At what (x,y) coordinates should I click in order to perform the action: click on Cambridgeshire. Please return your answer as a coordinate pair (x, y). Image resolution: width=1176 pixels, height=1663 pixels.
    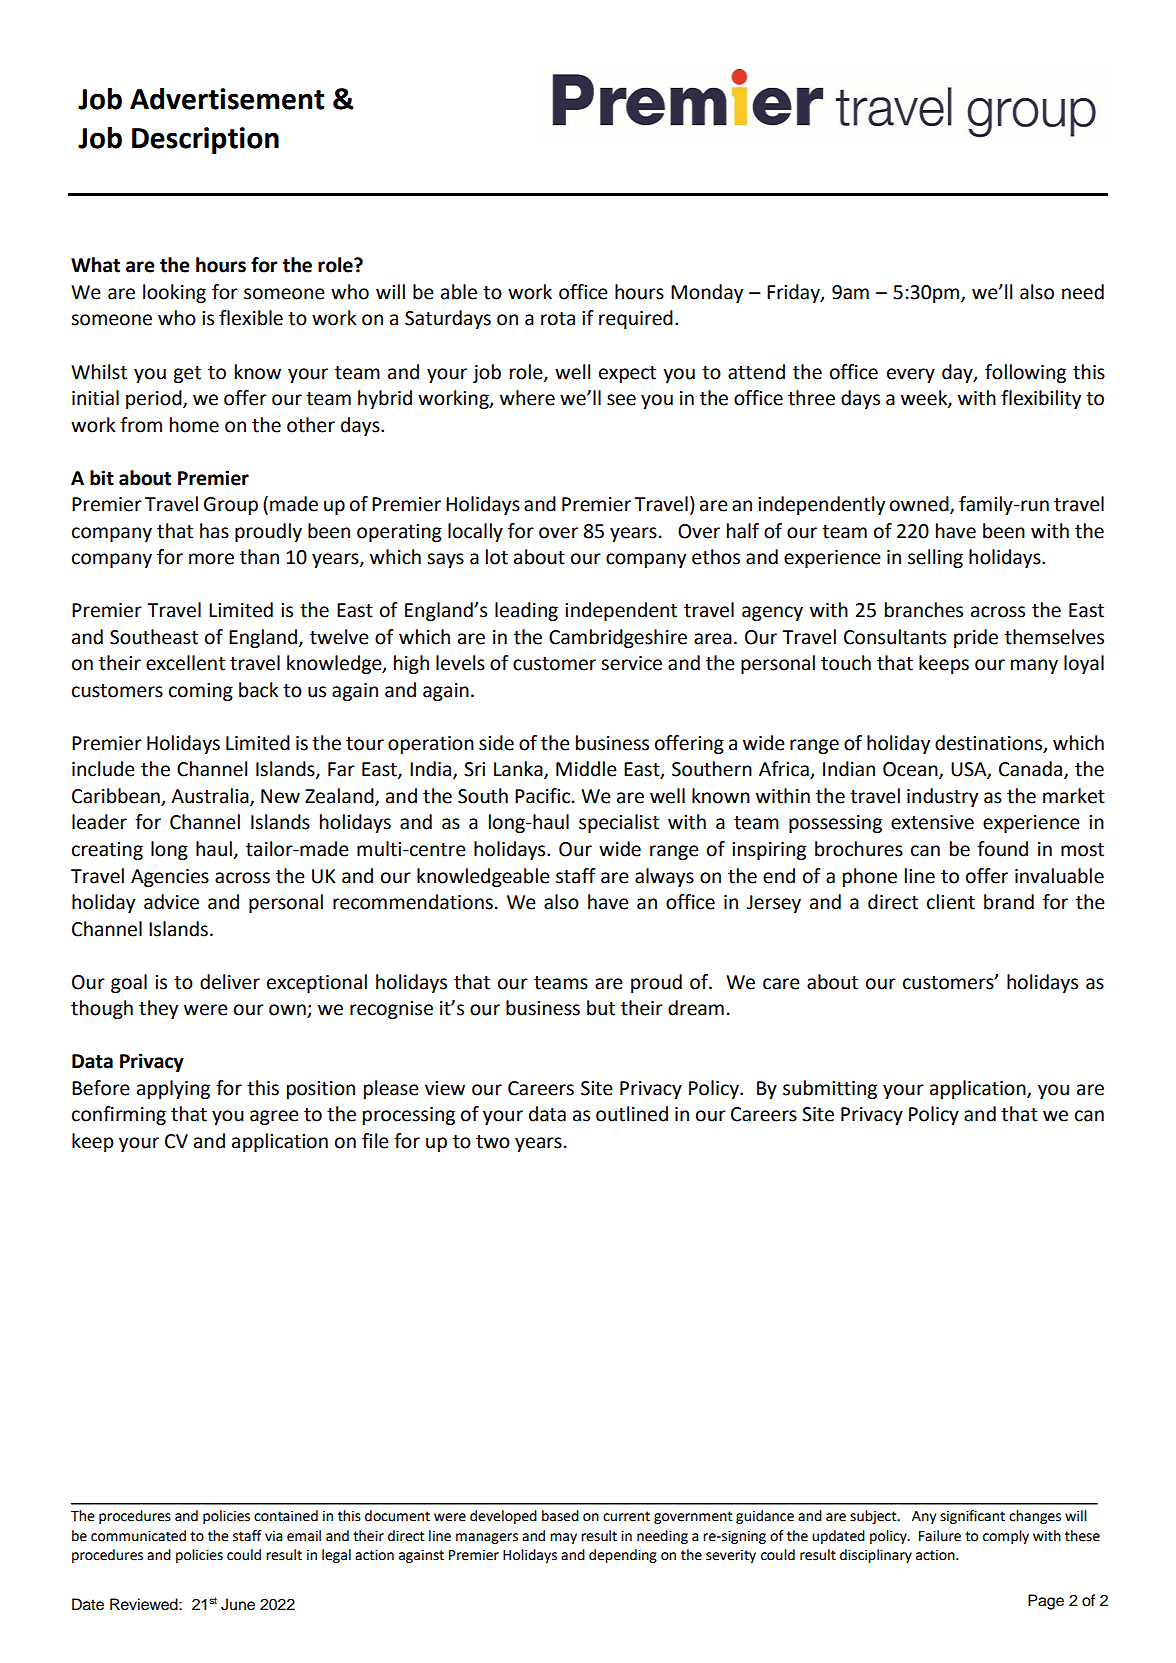
    Looking at the image, I should click on (618, 638).
